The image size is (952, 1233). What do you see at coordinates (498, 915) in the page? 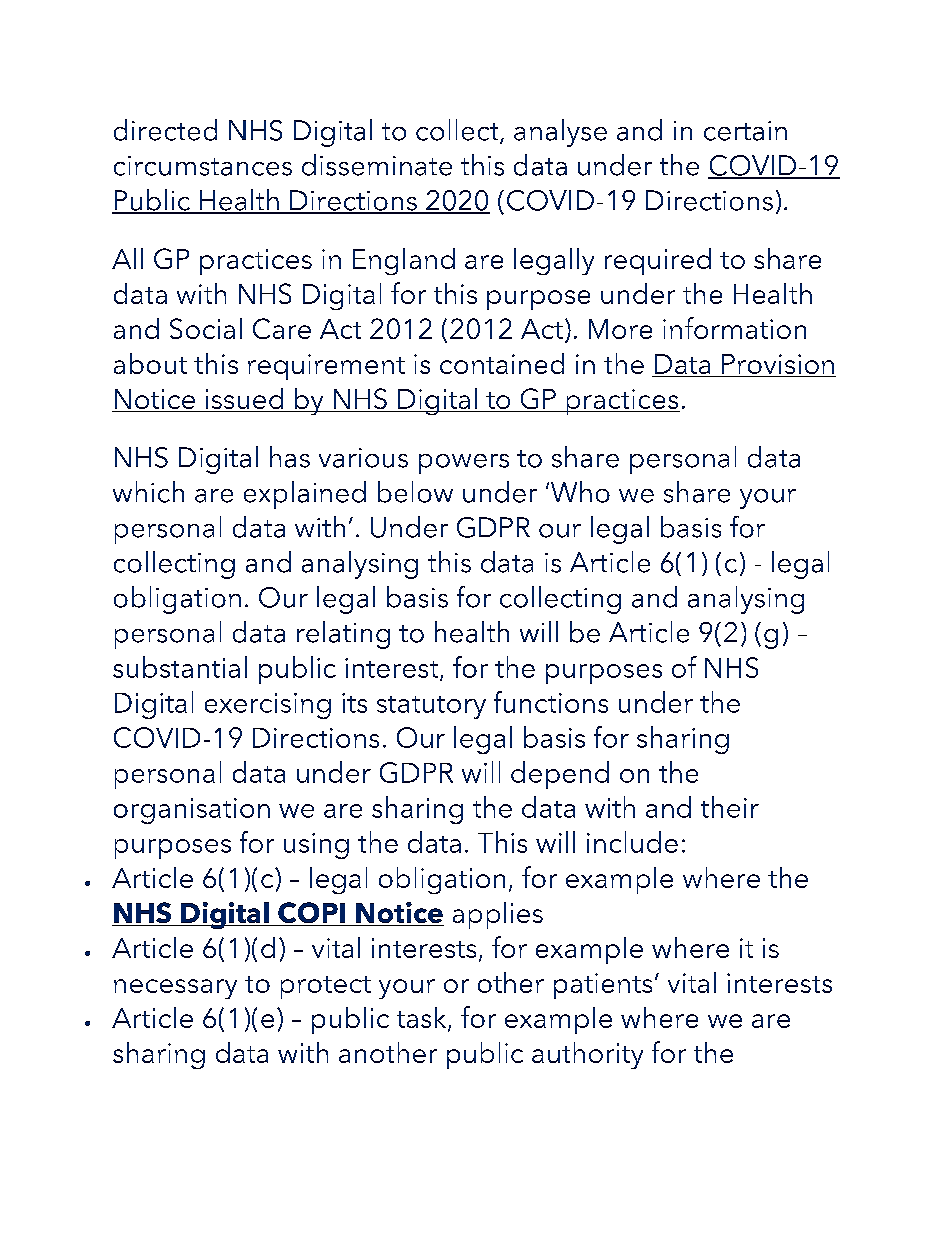
I see `applies` at bounding box center [498, 915].
